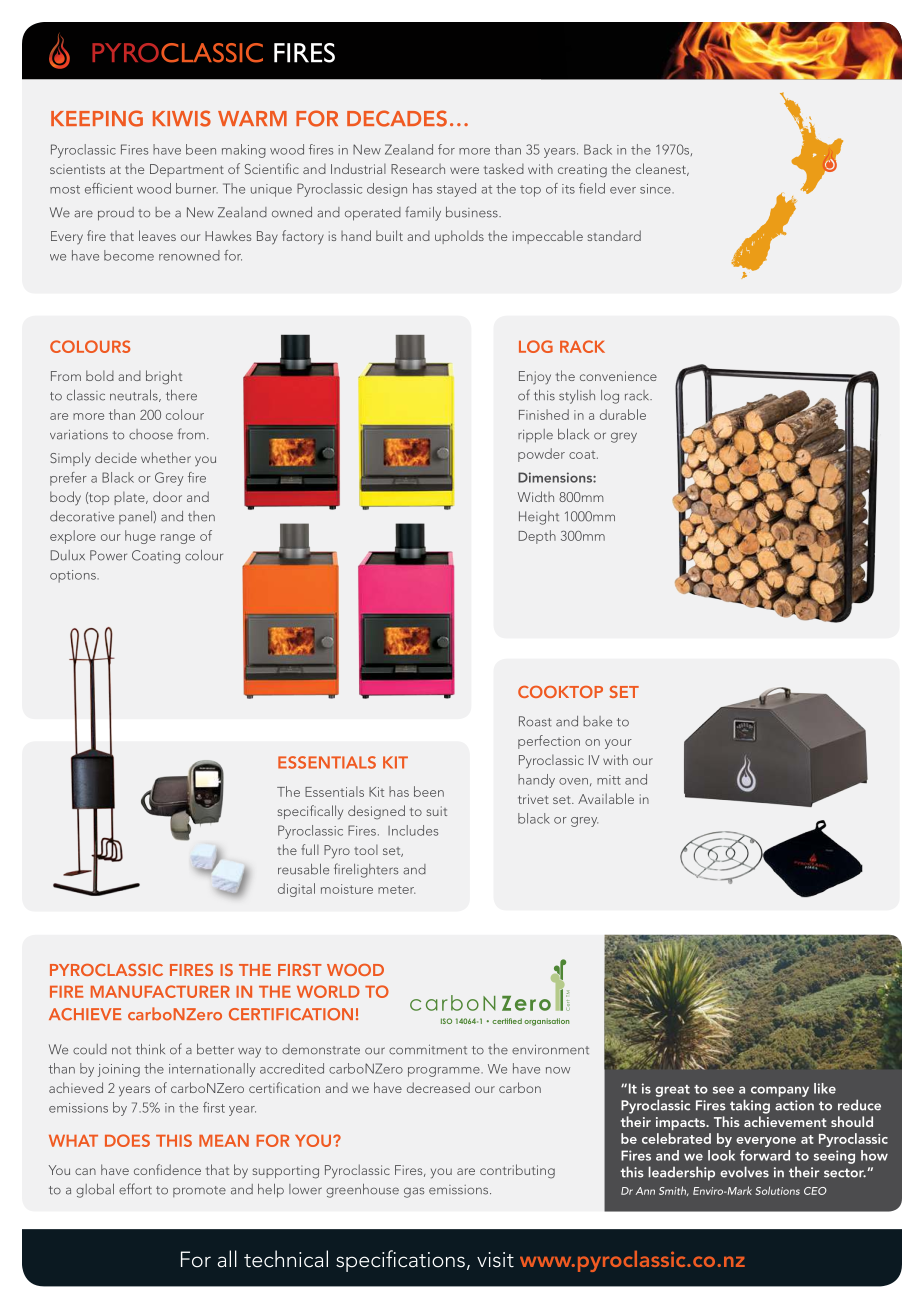 Image resolution: width=924 pixels, height=1308 pixels. What do you see at coordinates (623, 414) in the document?
I see `durable` at bounding box center [623, 414].
